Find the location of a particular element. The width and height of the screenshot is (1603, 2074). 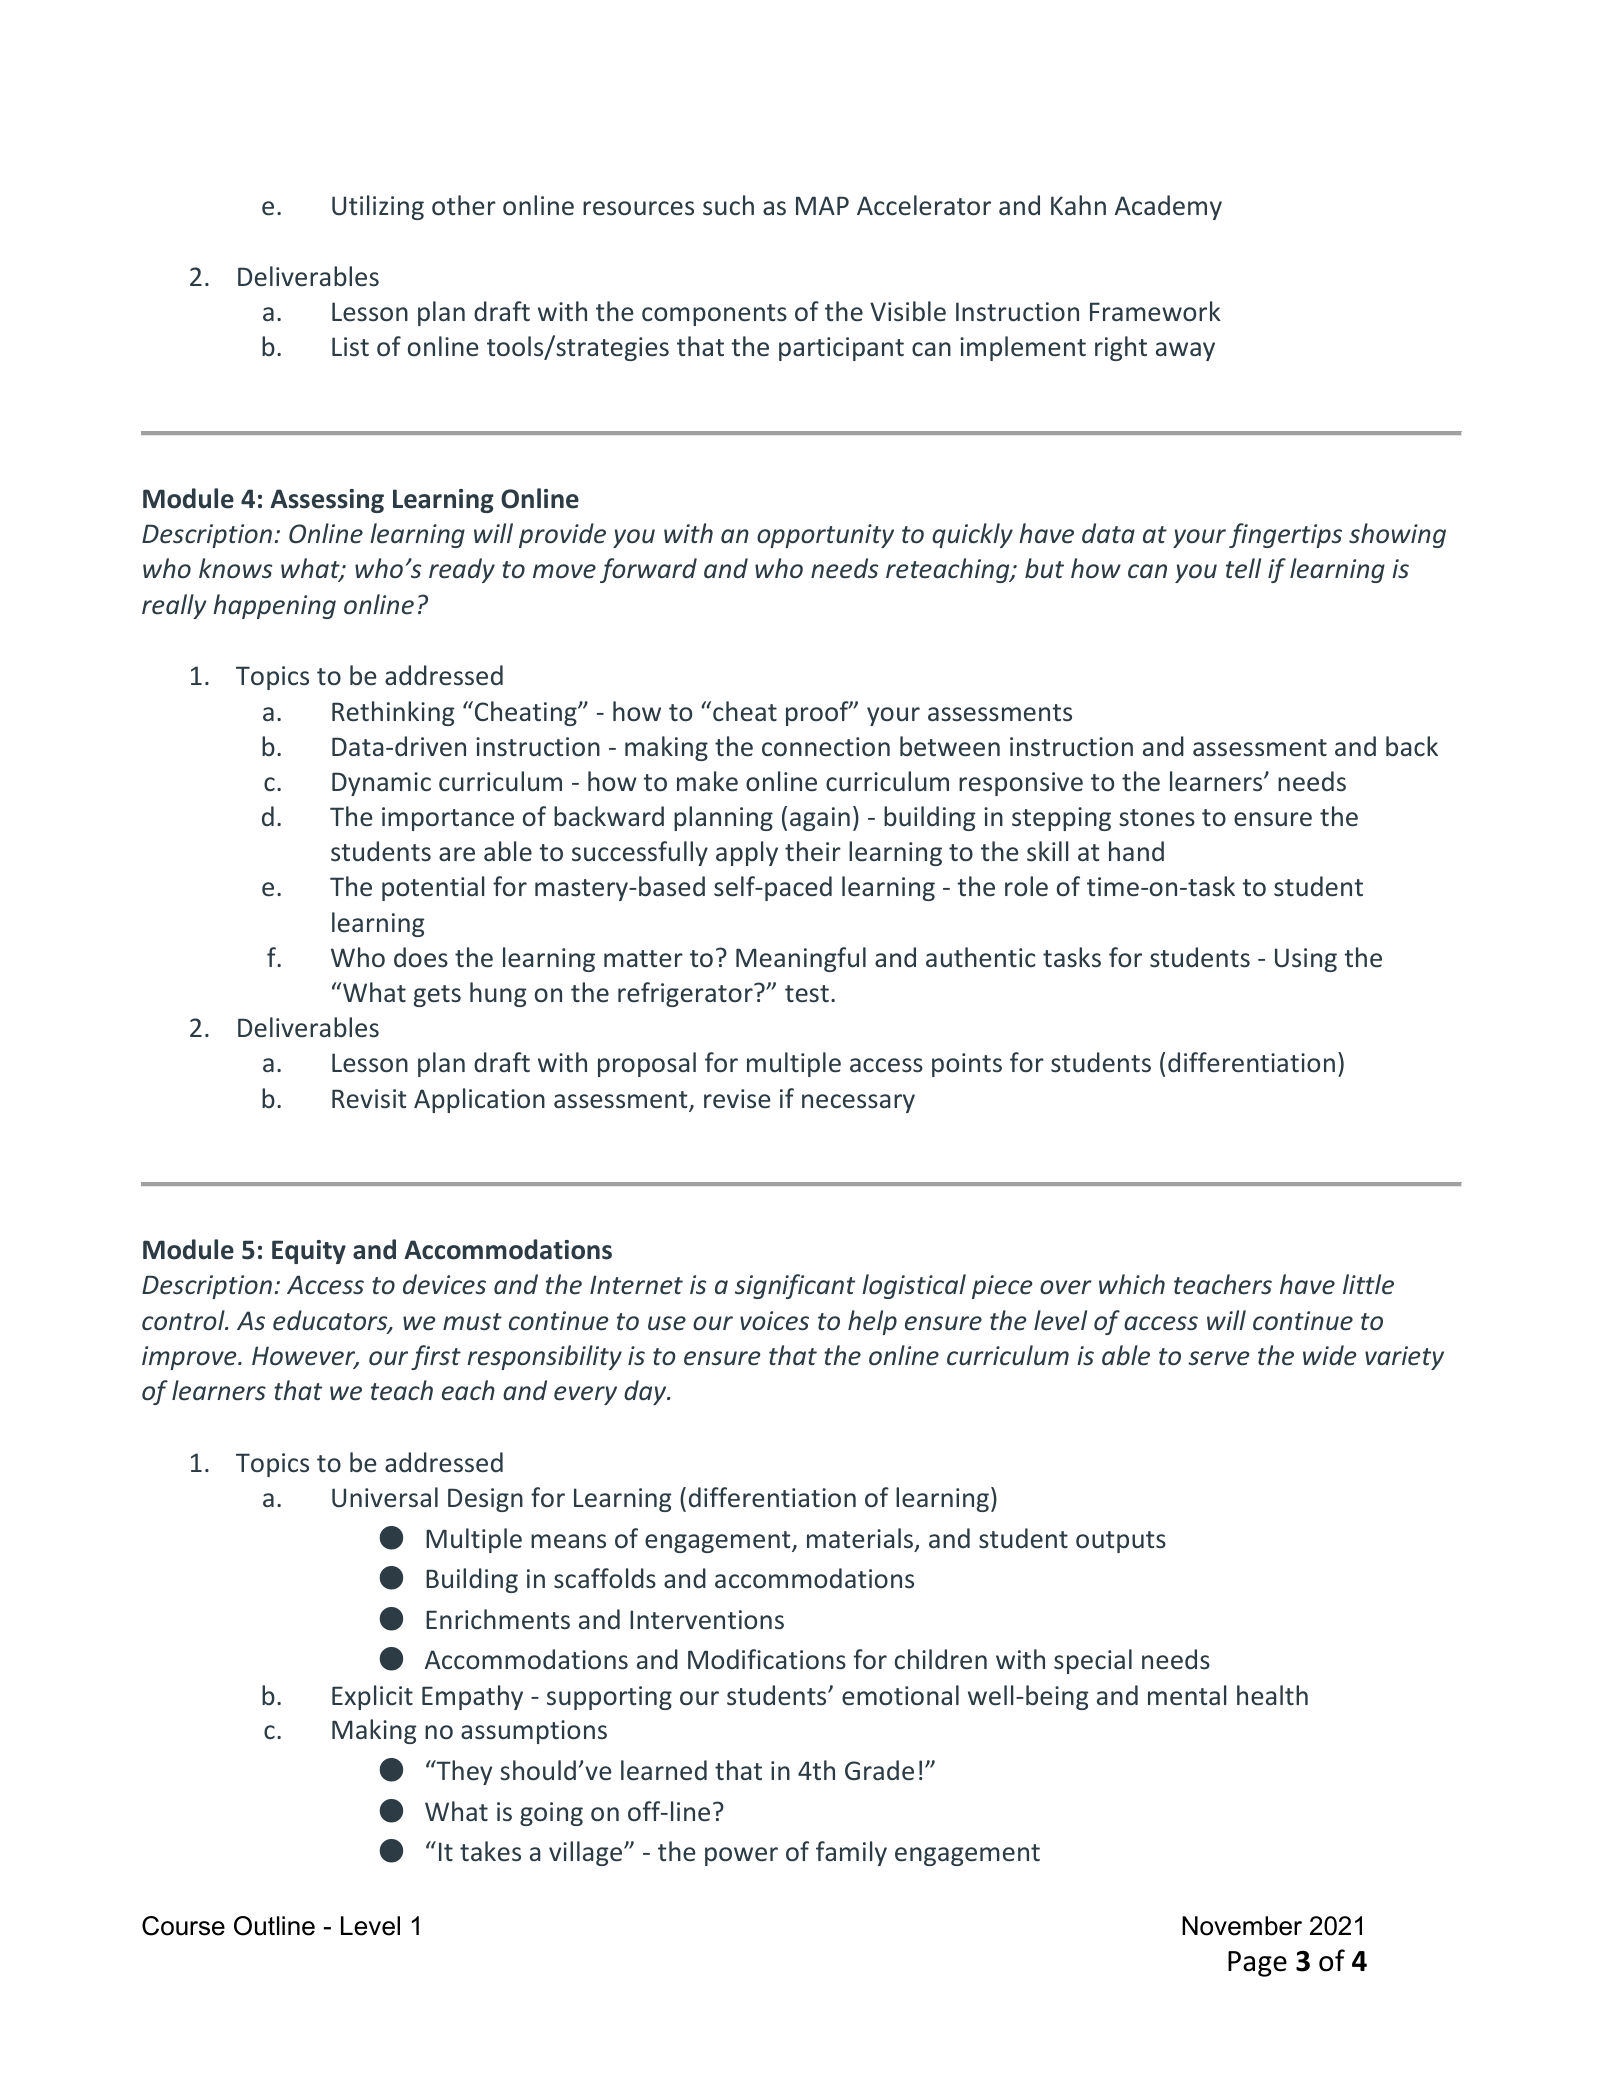

Academy is located at coordinates (1168, 207).
